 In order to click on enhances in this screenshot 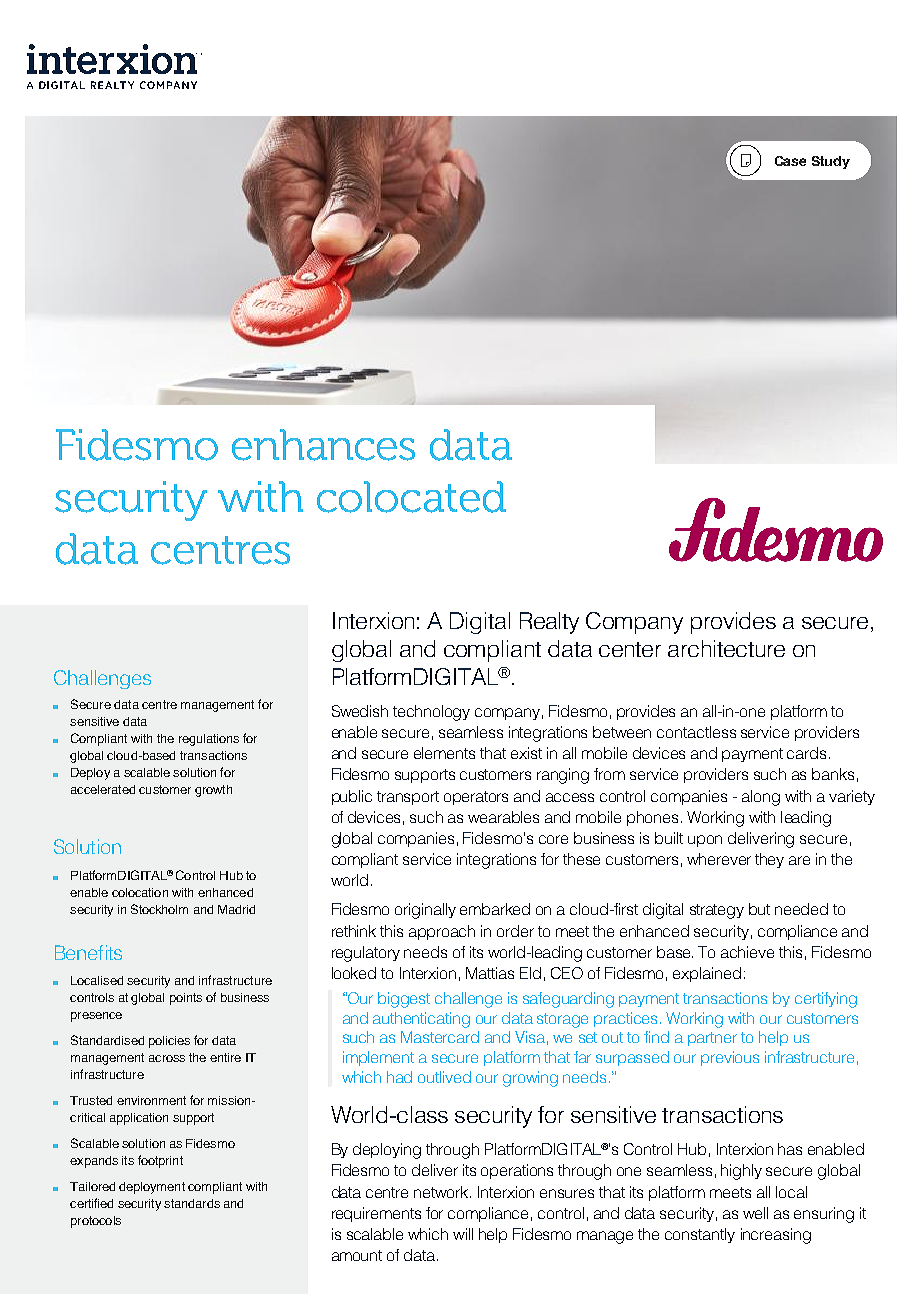, I will do `click(323, 445)`.
